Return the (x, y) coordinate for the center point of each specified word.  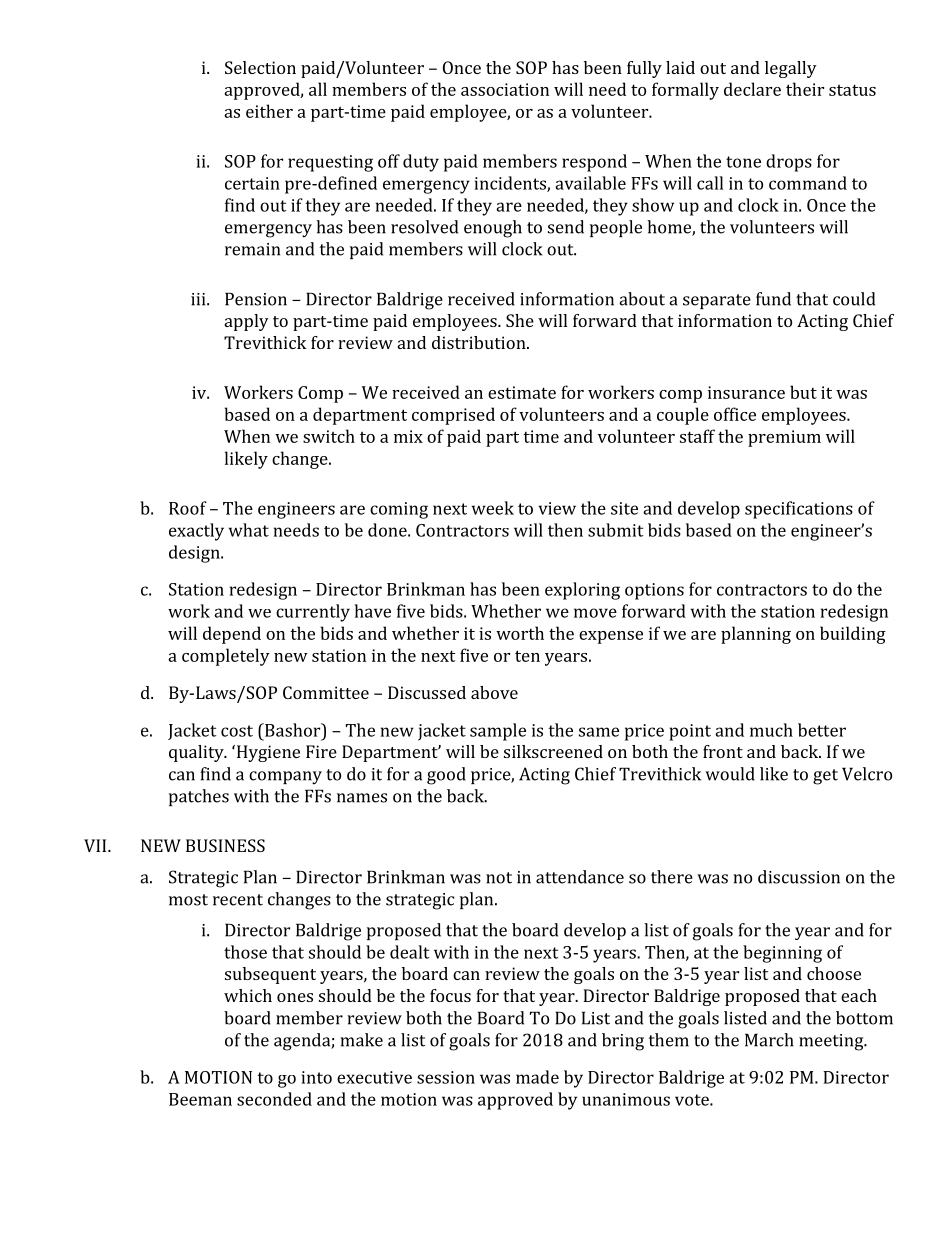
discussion (799, 877)
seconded (274, 1099)
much (771, 730)
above (494, 692)
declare (752, 89)
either (269, 111)
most (188, 900)
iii (199, 299)
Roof (188, 508)
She (520, 320)
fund (773, 299)
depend (232, 635)
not (499, 878)
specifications (799, 510)
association (505, 89)
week (493, 508)
